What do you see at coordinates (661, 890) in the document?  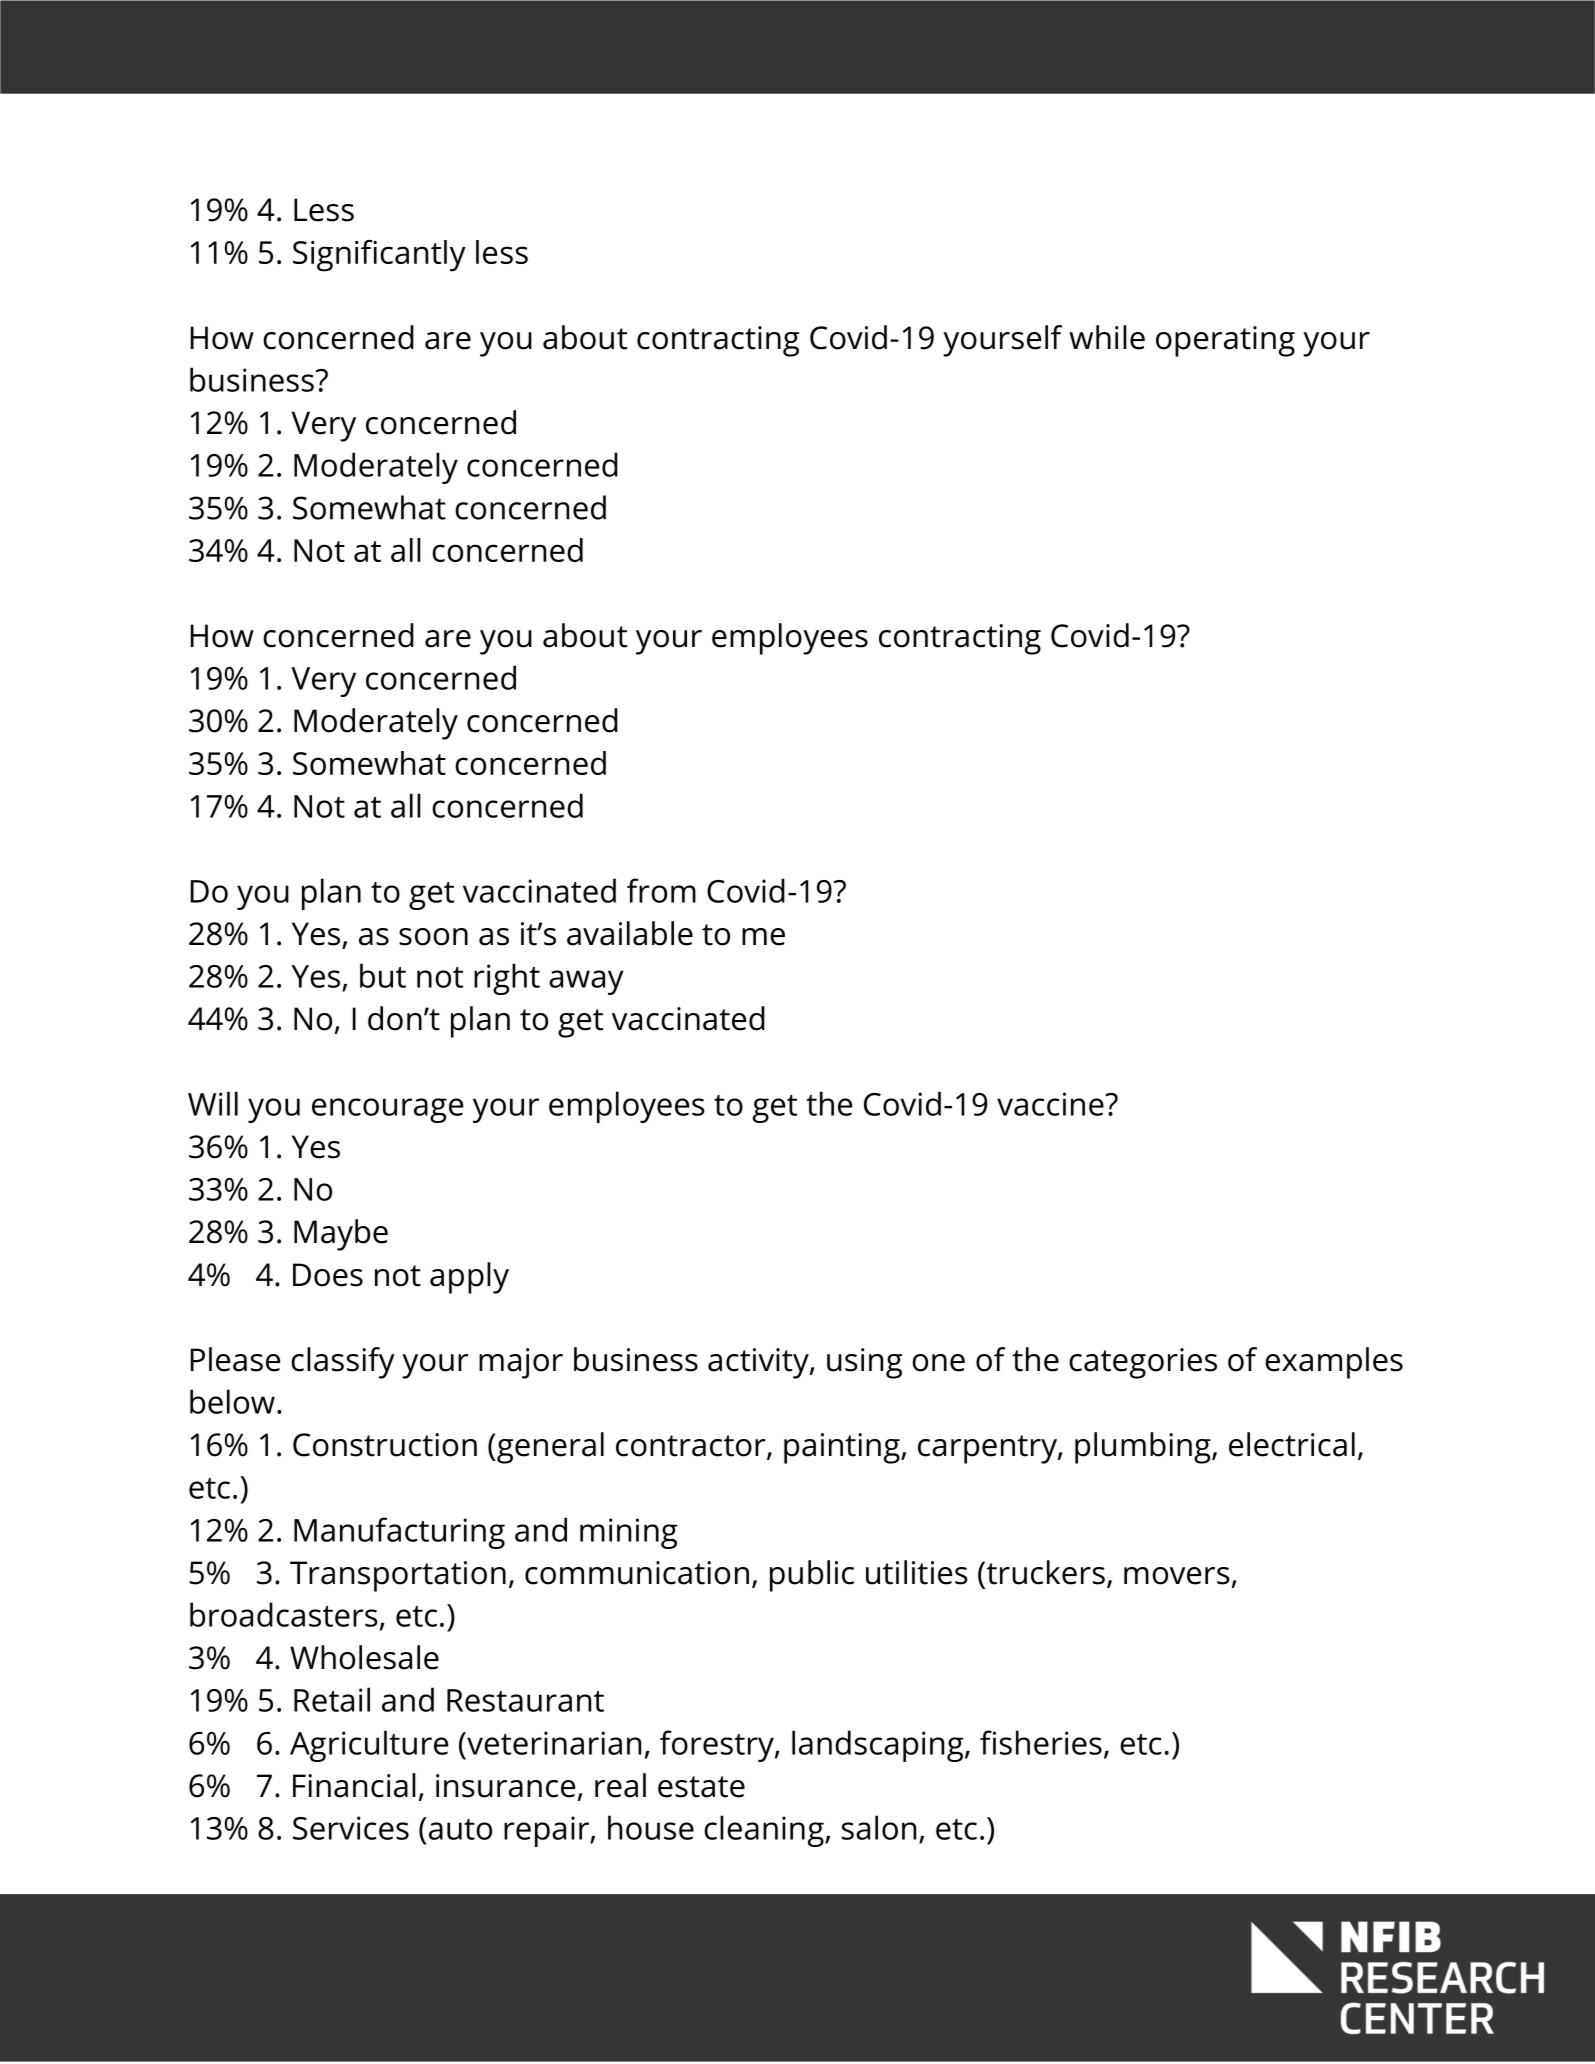 I see `from` at bounding box center [661, 890].
